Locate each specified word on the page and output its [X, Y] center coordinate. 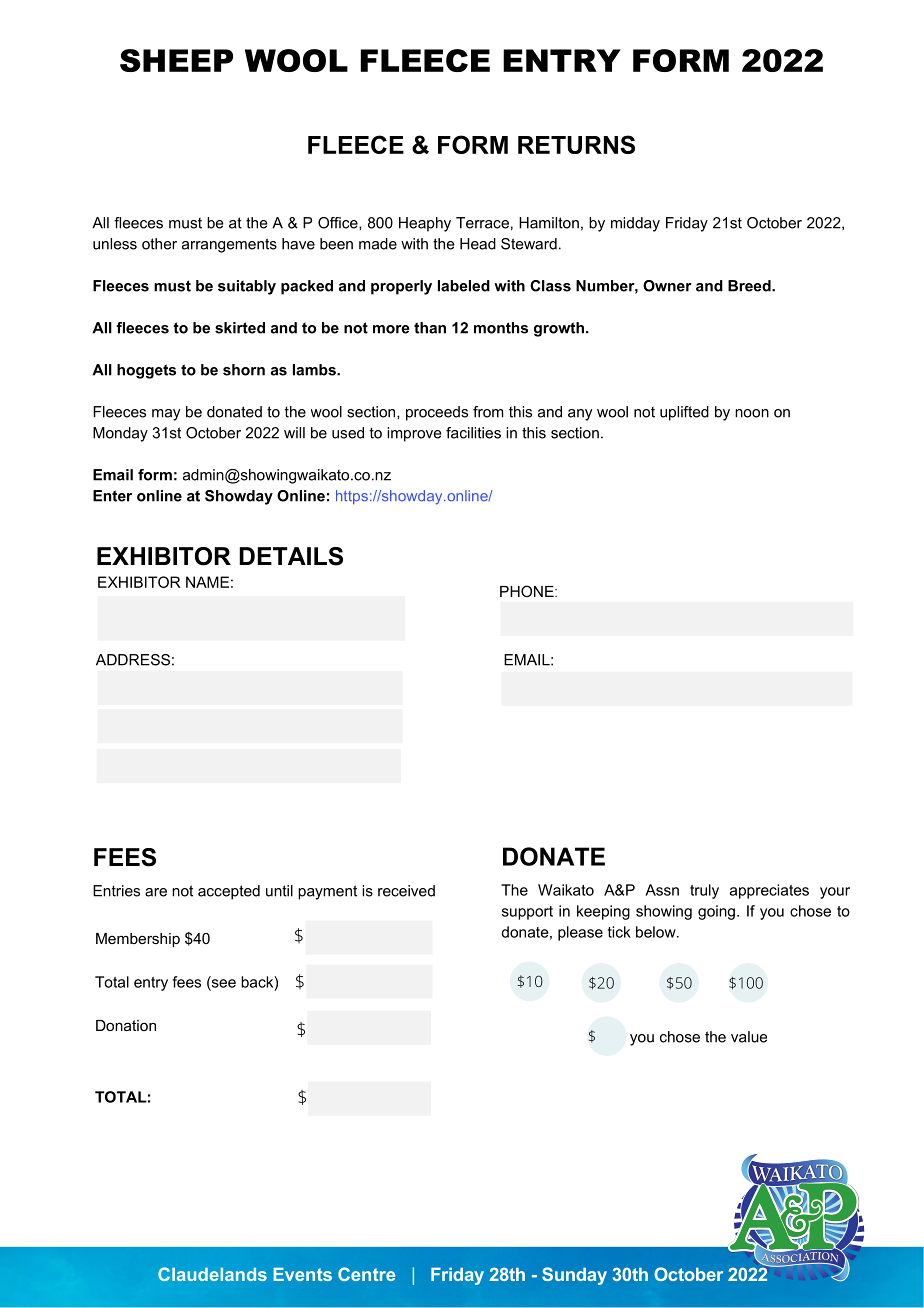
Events [302, 1274]
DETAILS [291, 556]
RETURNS [576, 144]
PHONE [528, 591]
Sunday [574, 1276]
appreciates [769, 891]
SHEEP [176, 60]
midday [635, 224]
